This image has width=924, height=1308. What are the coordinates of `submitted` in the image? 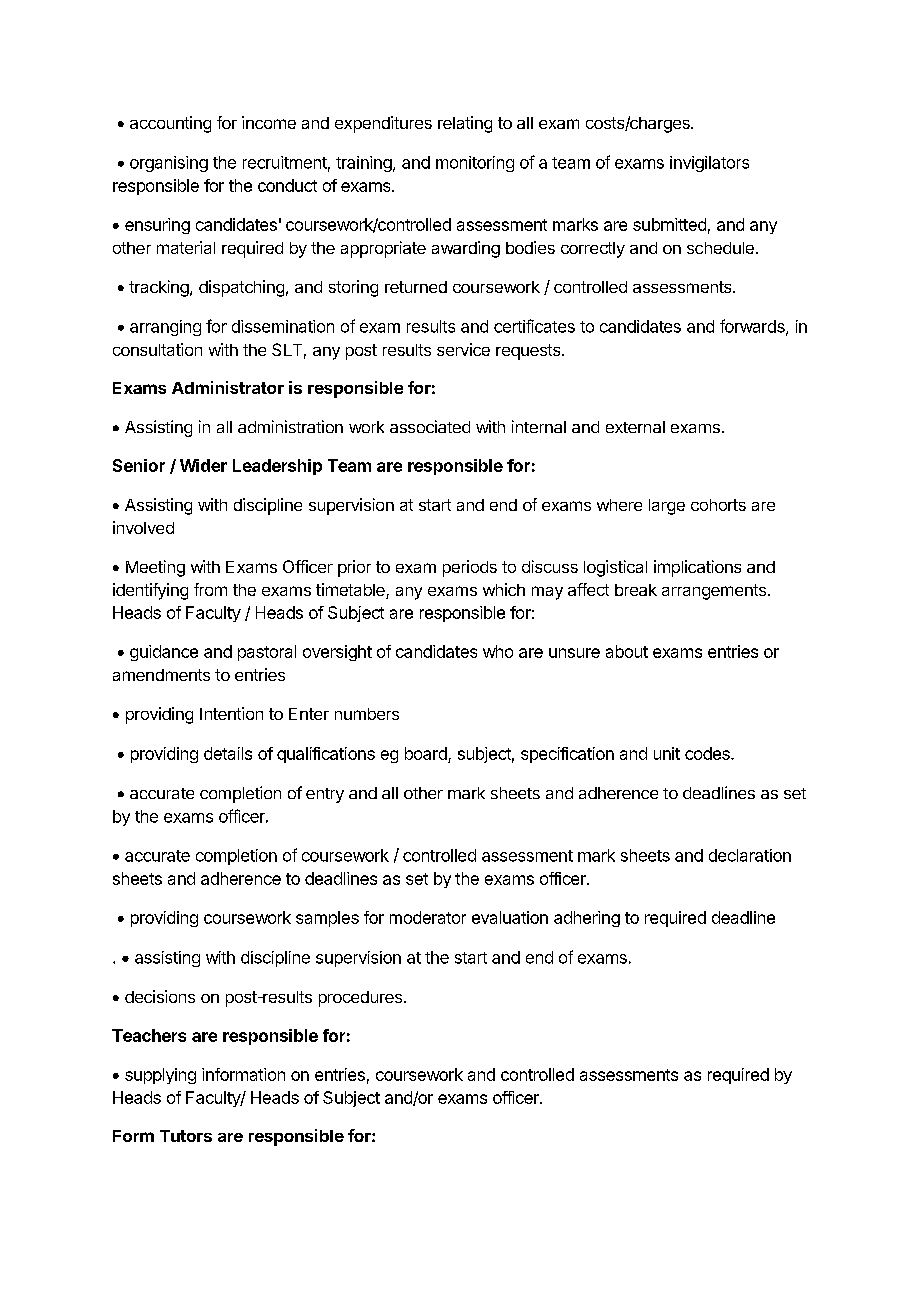 It's located at (669, 224).
